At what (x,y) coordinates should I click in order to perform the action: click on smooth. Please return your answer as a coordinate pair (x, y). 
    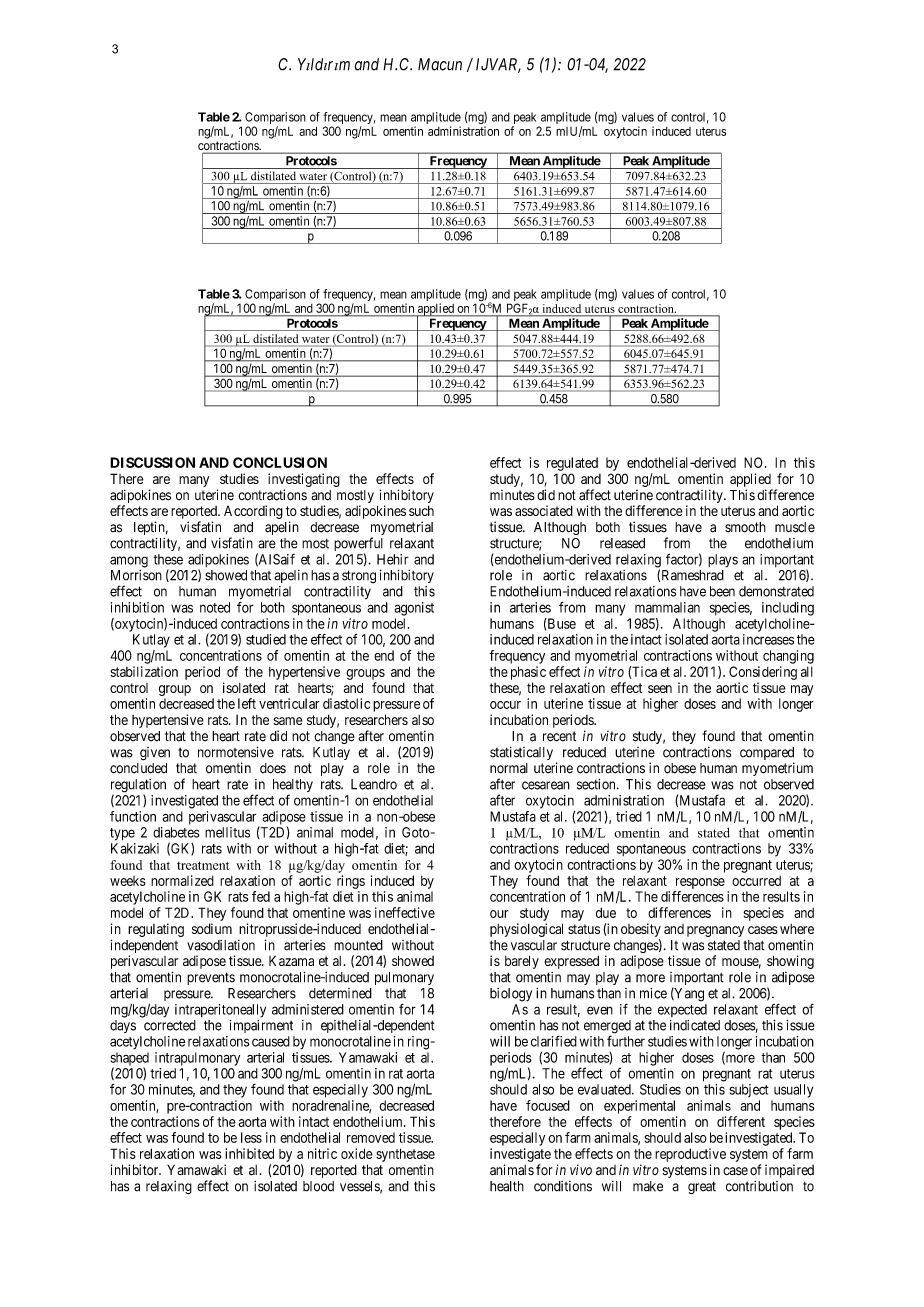
    Looking at the image, I should click on (745, 527).
